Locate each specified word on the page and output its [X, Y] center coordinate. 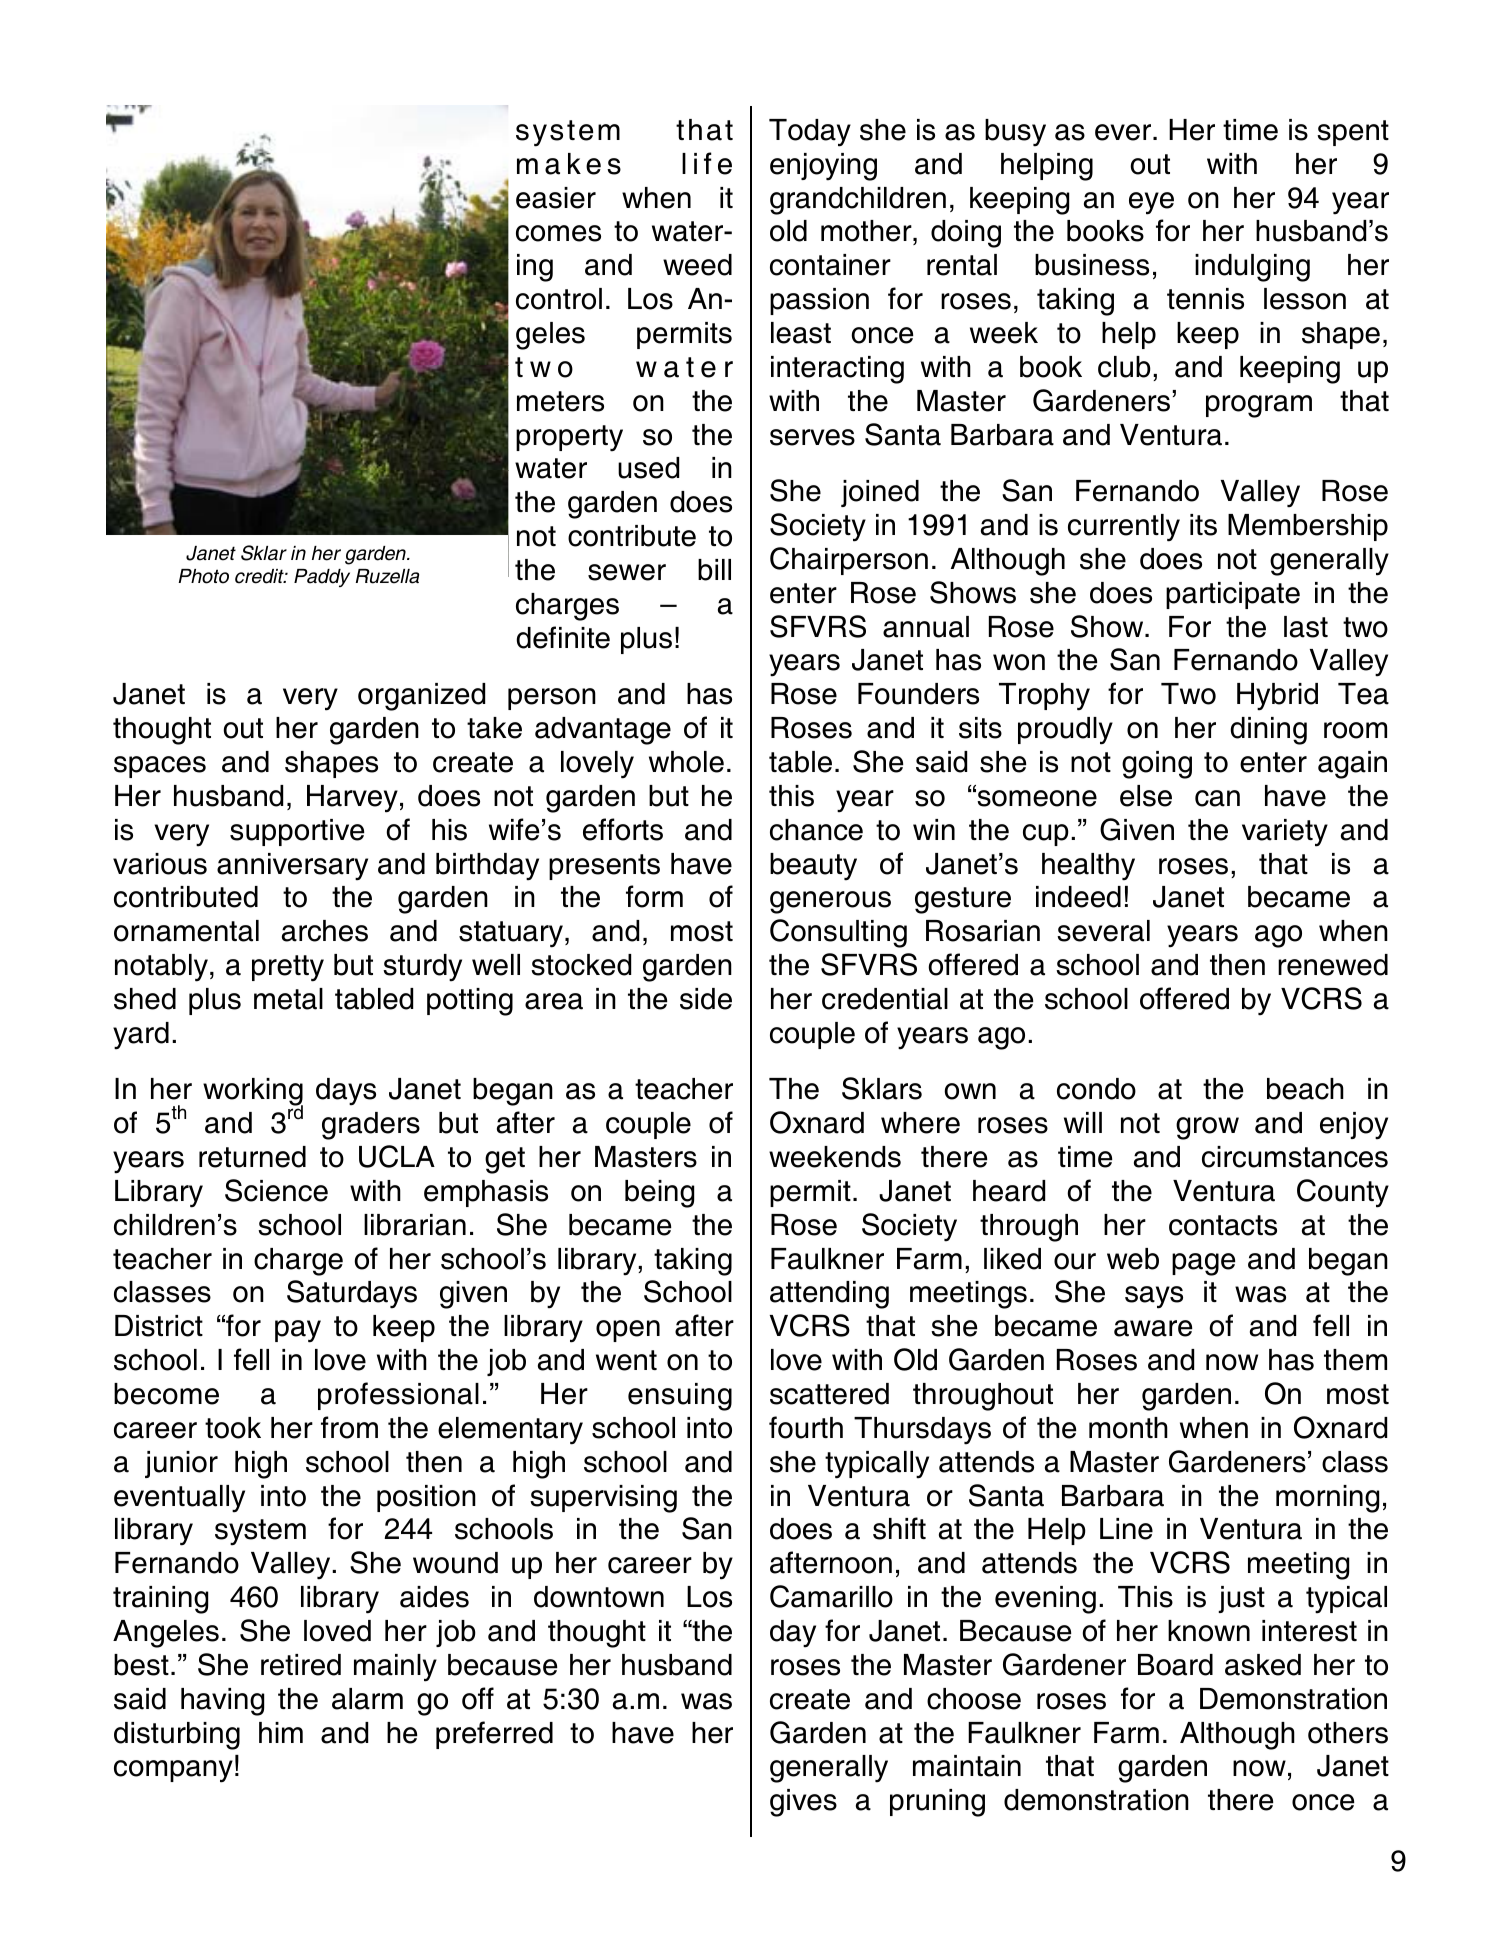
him [281, 1732]
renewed [1333, 965]
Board [1175, 1665]
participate [1233, 595]
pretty [288, 968]
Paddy [322, 578]
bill [714, 570]
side [706, 999]
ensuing [680, 1397]
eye [1151, 203]
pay [298, 1331]
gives [803, 1803]
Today [810, 133]
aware [1153, 1328]
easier [556, 198]
